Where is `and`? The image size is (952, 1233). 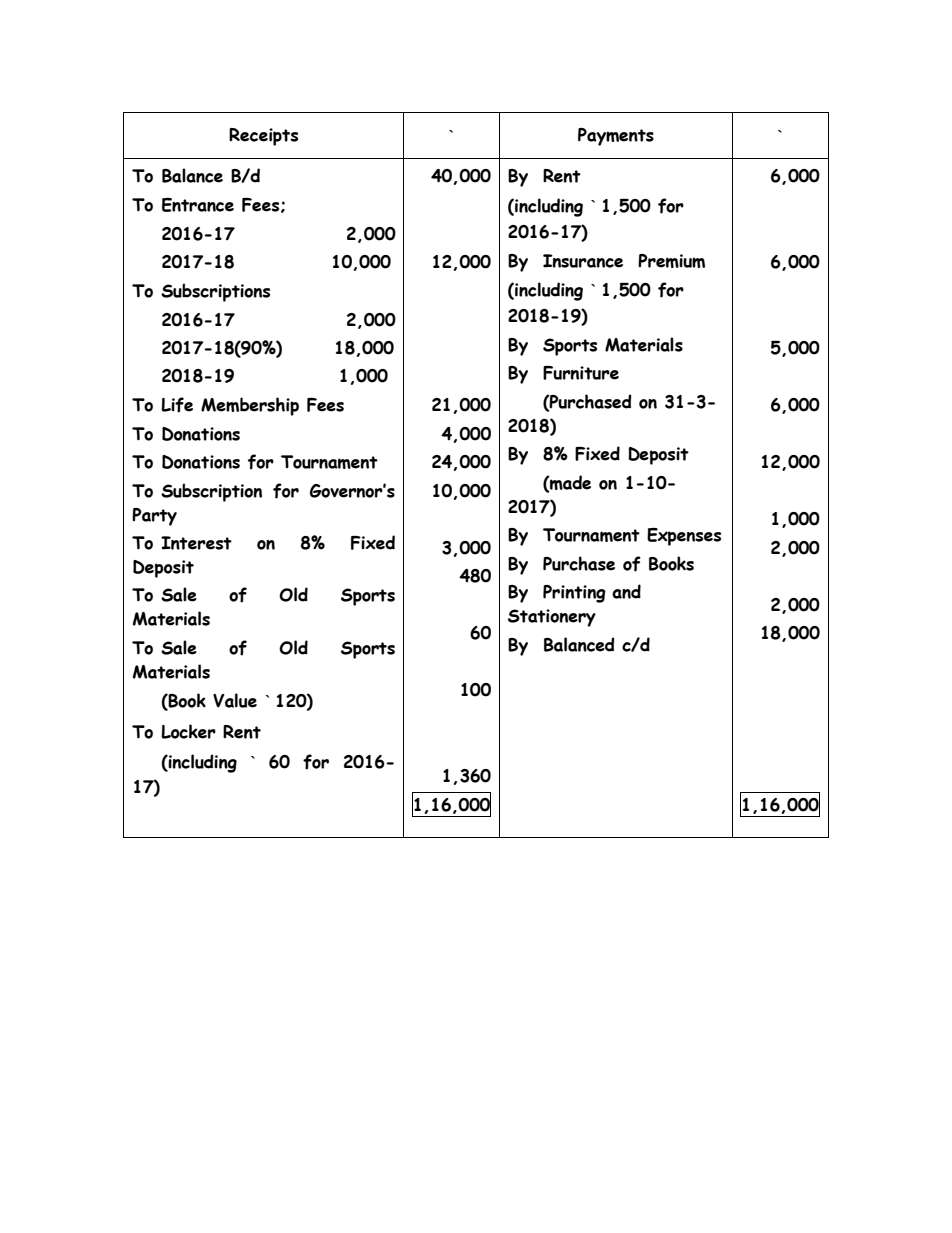
and is located at coordinates (626, 591).
